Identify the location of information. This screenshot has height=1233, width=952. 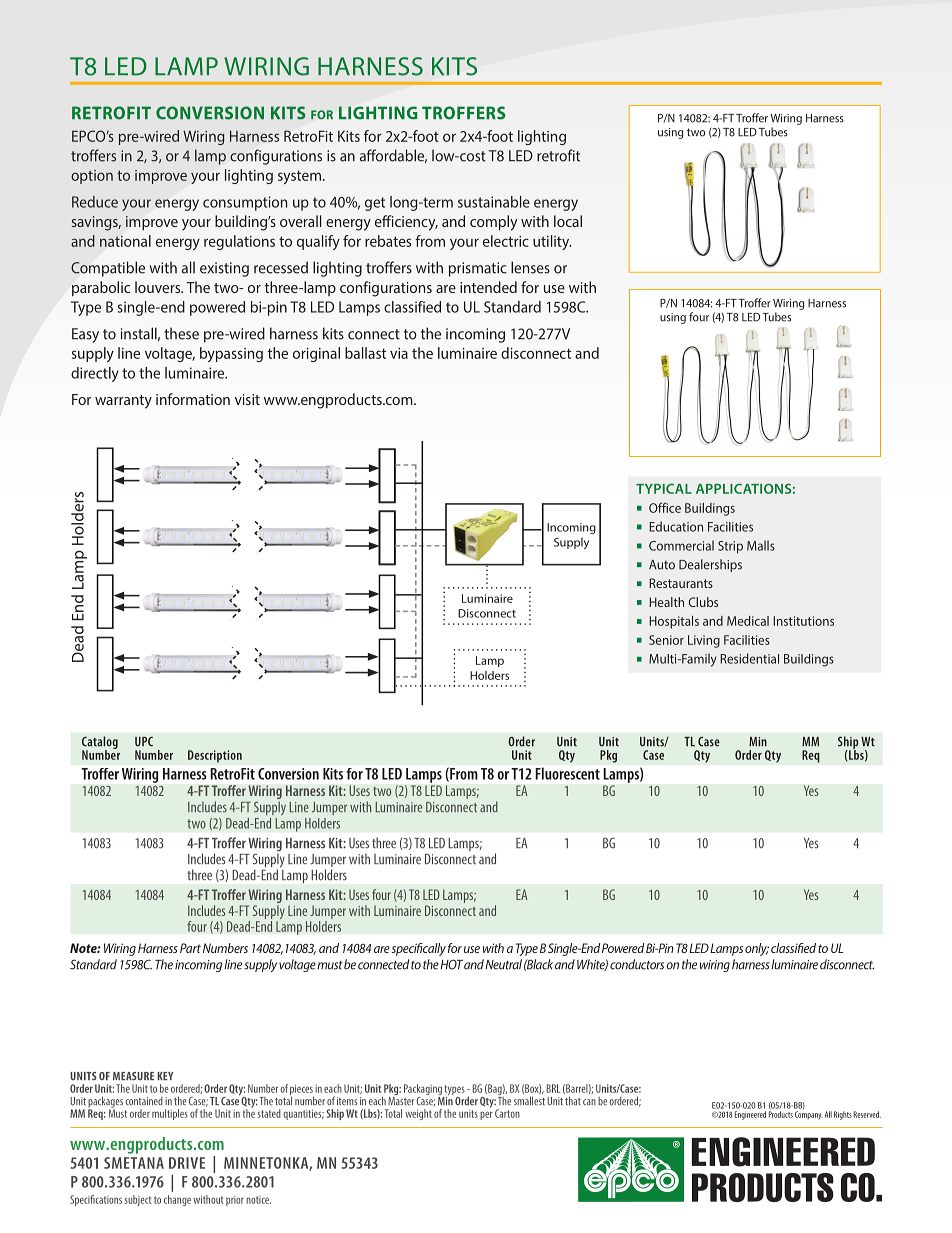
(193, 399).
